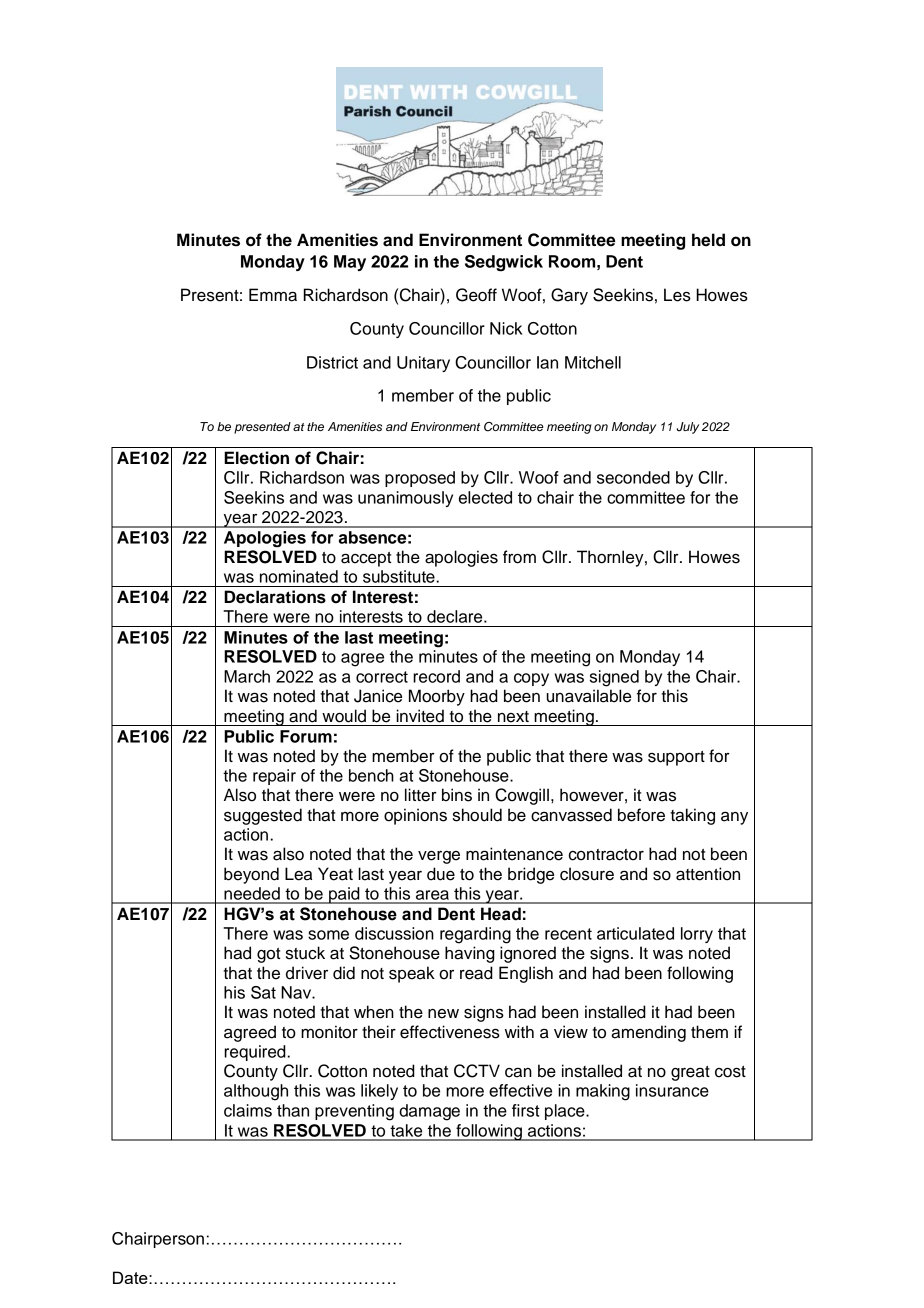 The image size is (924, 1308). What do you see at coordinates (677, 295) in the screenshot?
I see `Les` at bounding box center [677, 295].
